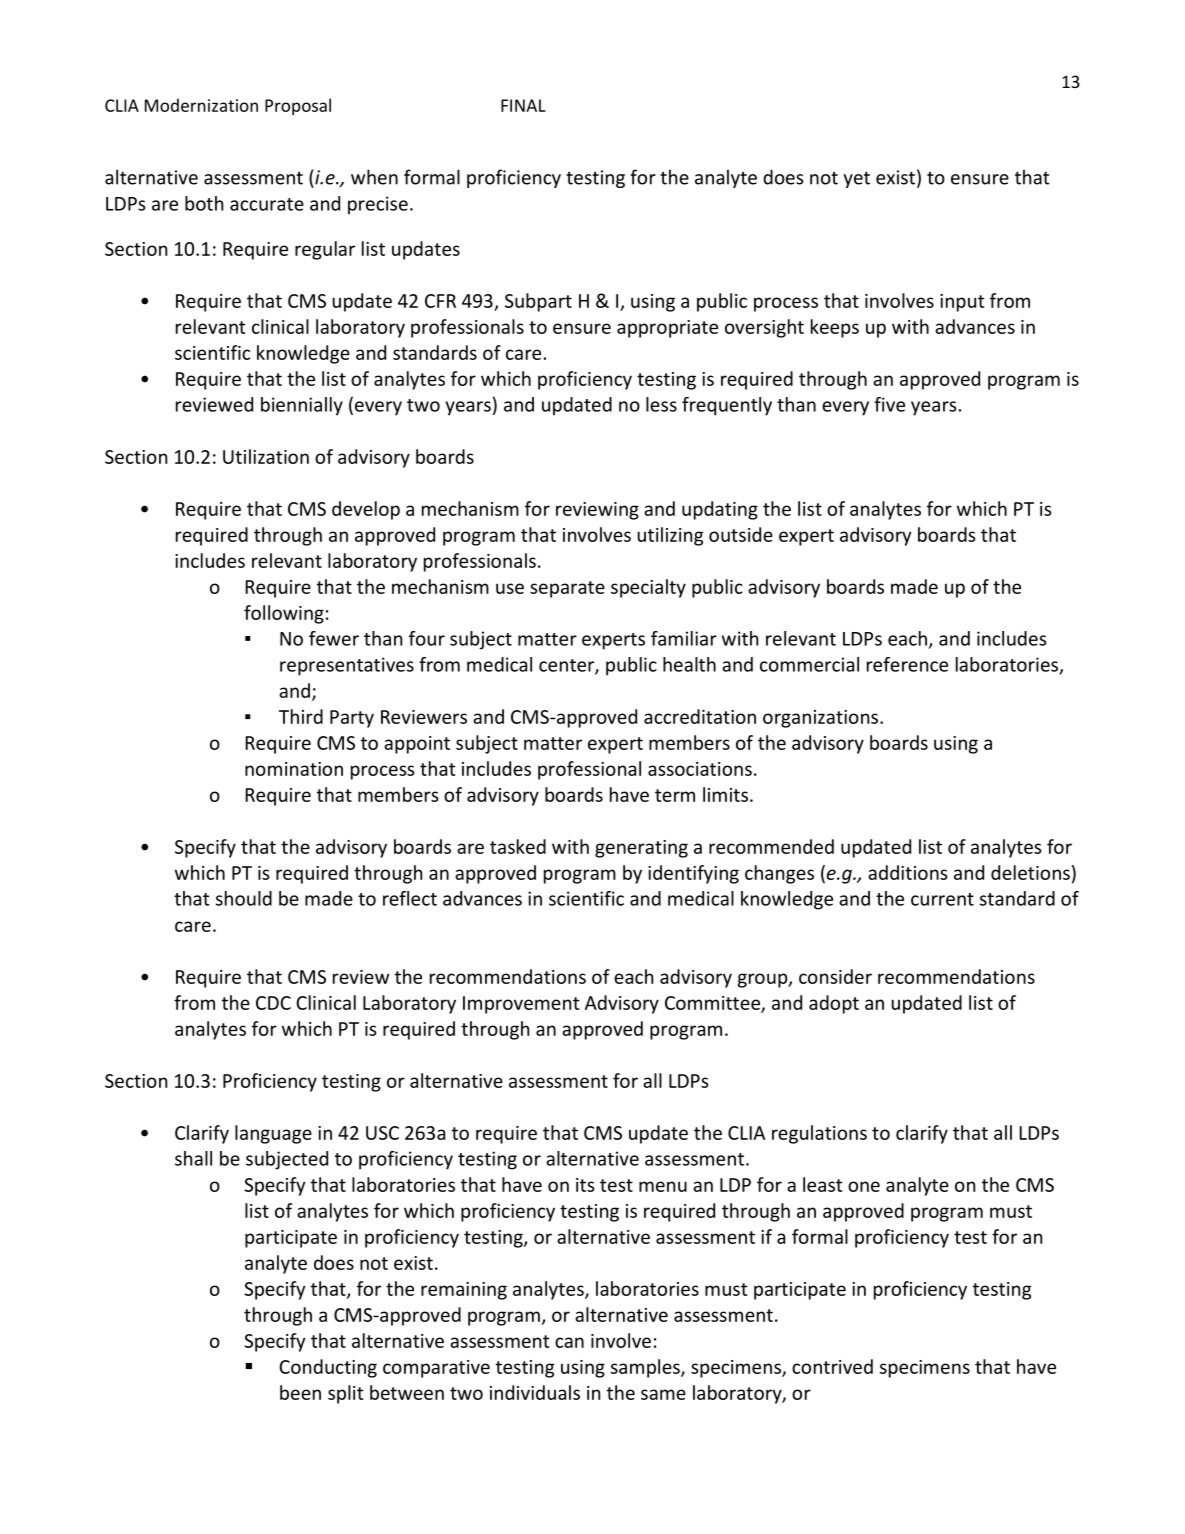 Image resolution: width=1185 pixels, height=1534 pixels. What do you see at coordinates (856, 179) in the document?
I see `yet` at bounding box center [856, 179].
